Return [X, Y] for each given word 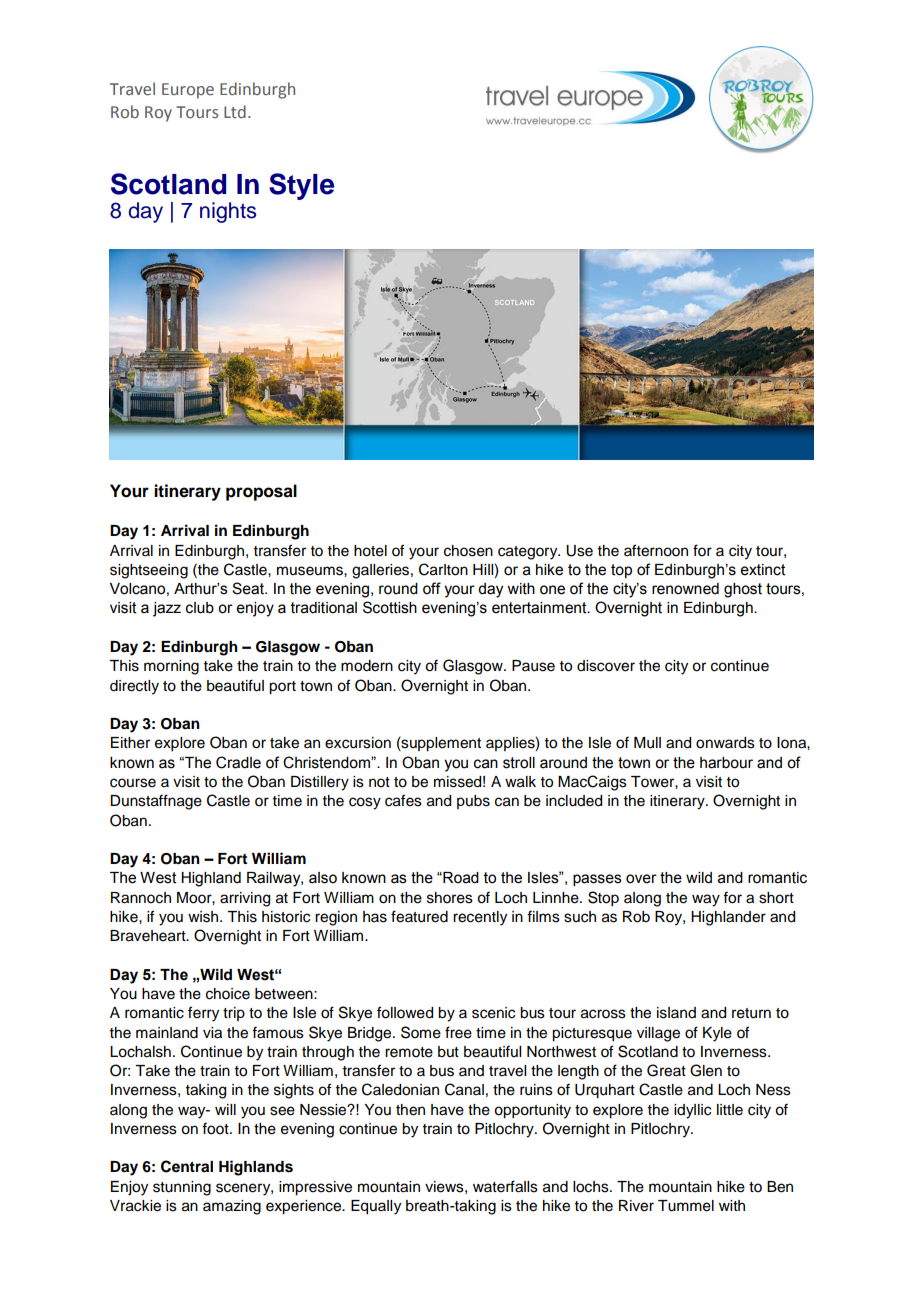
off [432, 588]
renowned [685, 589]
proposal [261, 492]
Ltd [235, 111]
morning [171, 667]
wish [204, 917]
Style [301, 186]
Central [187, 1166]
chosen [468, 551]
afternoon [656, 550]
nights [228, 212]
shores [450, 898]
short [776, 898]
